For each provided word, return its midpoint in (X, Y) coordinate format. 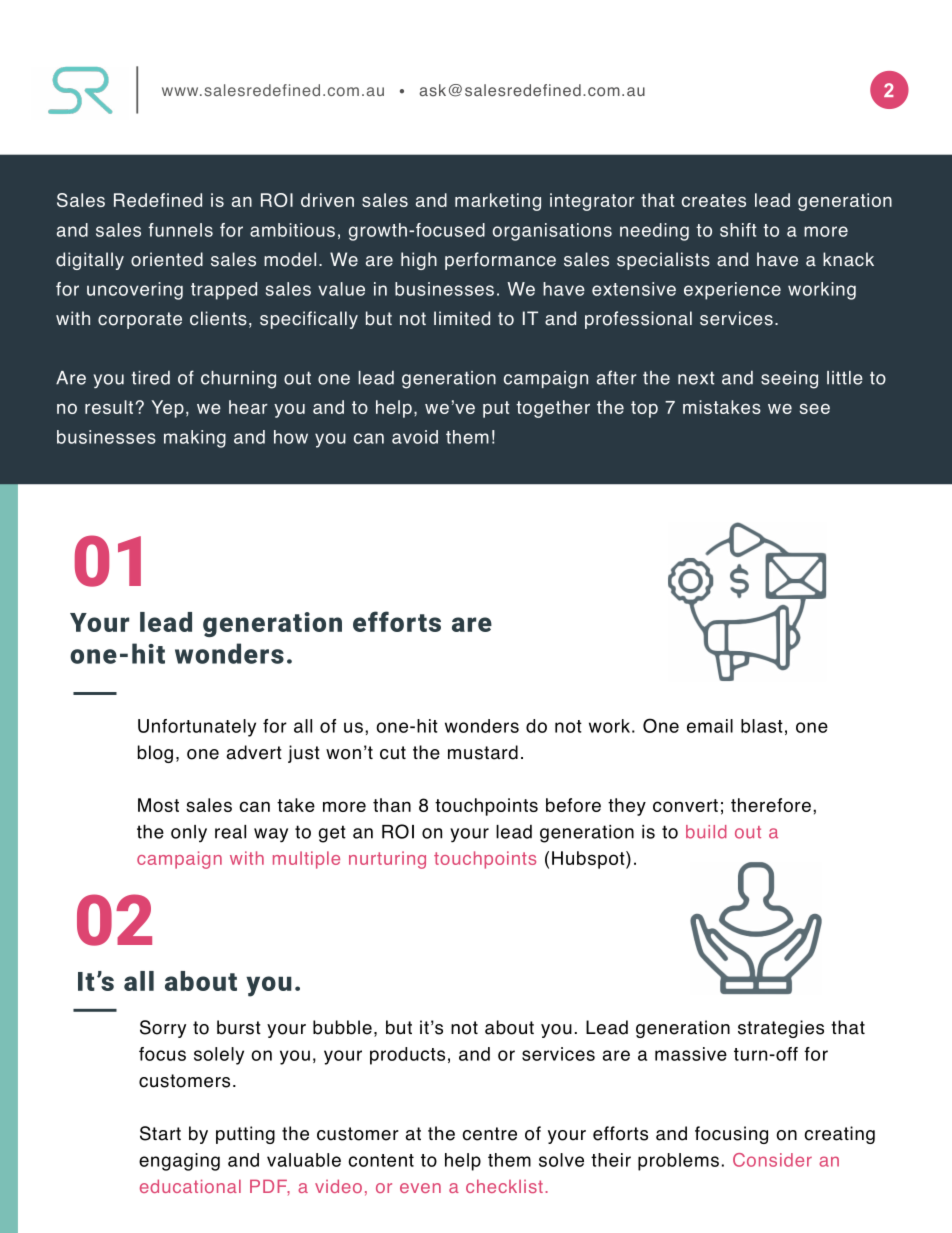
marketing (498, 202)
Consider (772, 1160)
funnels (180, 230)
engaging (179, 1162)
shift (738, 230)
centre (489, 1134)
